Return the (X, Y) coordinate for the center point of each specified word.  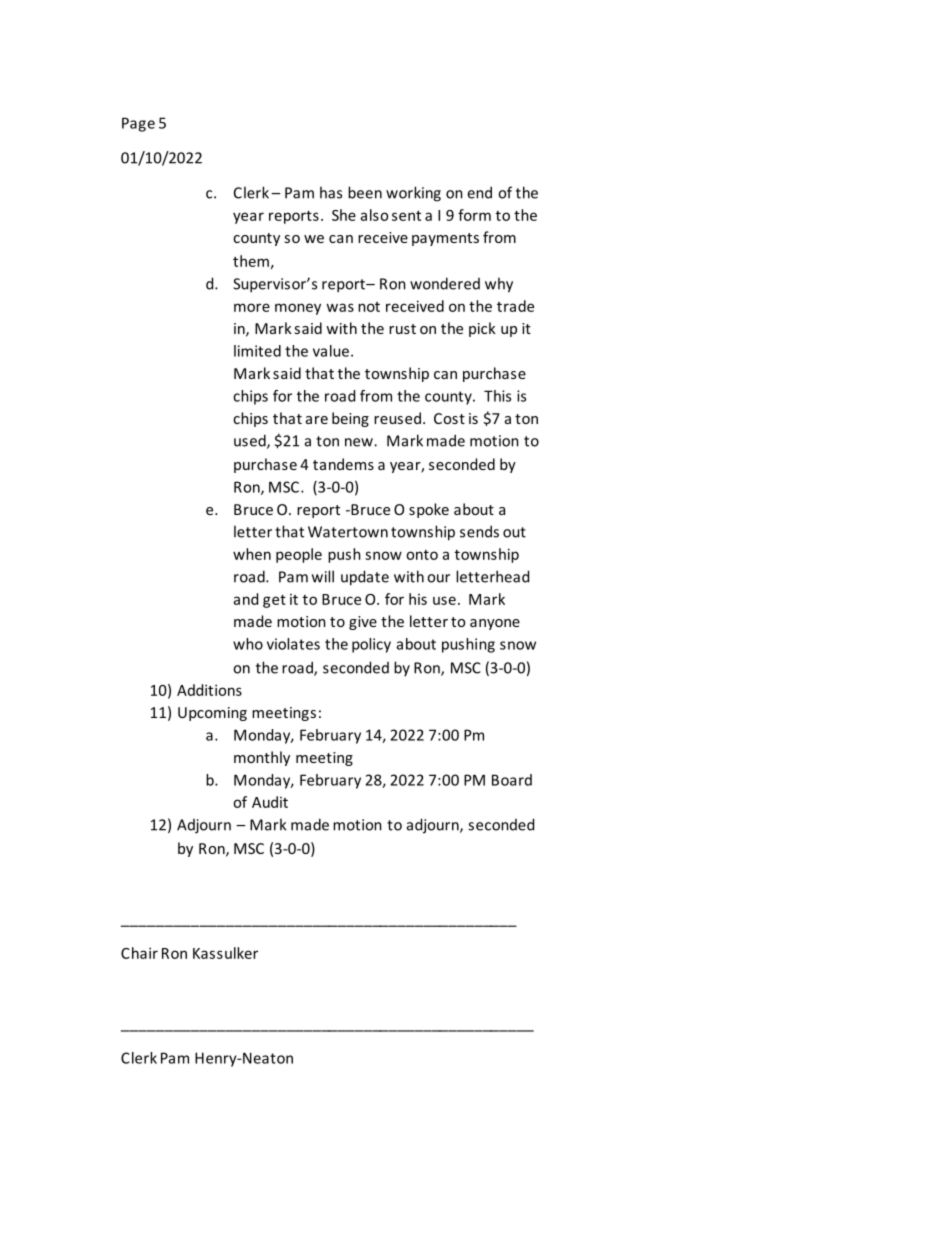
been (365, 192)
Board (512, 780)
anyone (495, 624)
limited (257, 351)
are (317, 420)
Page (138, 124)
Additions (209, 690)
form (474, 215)
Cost (449, 418)
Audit (270, 802)
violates (293, 644)
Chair (139, 953)
